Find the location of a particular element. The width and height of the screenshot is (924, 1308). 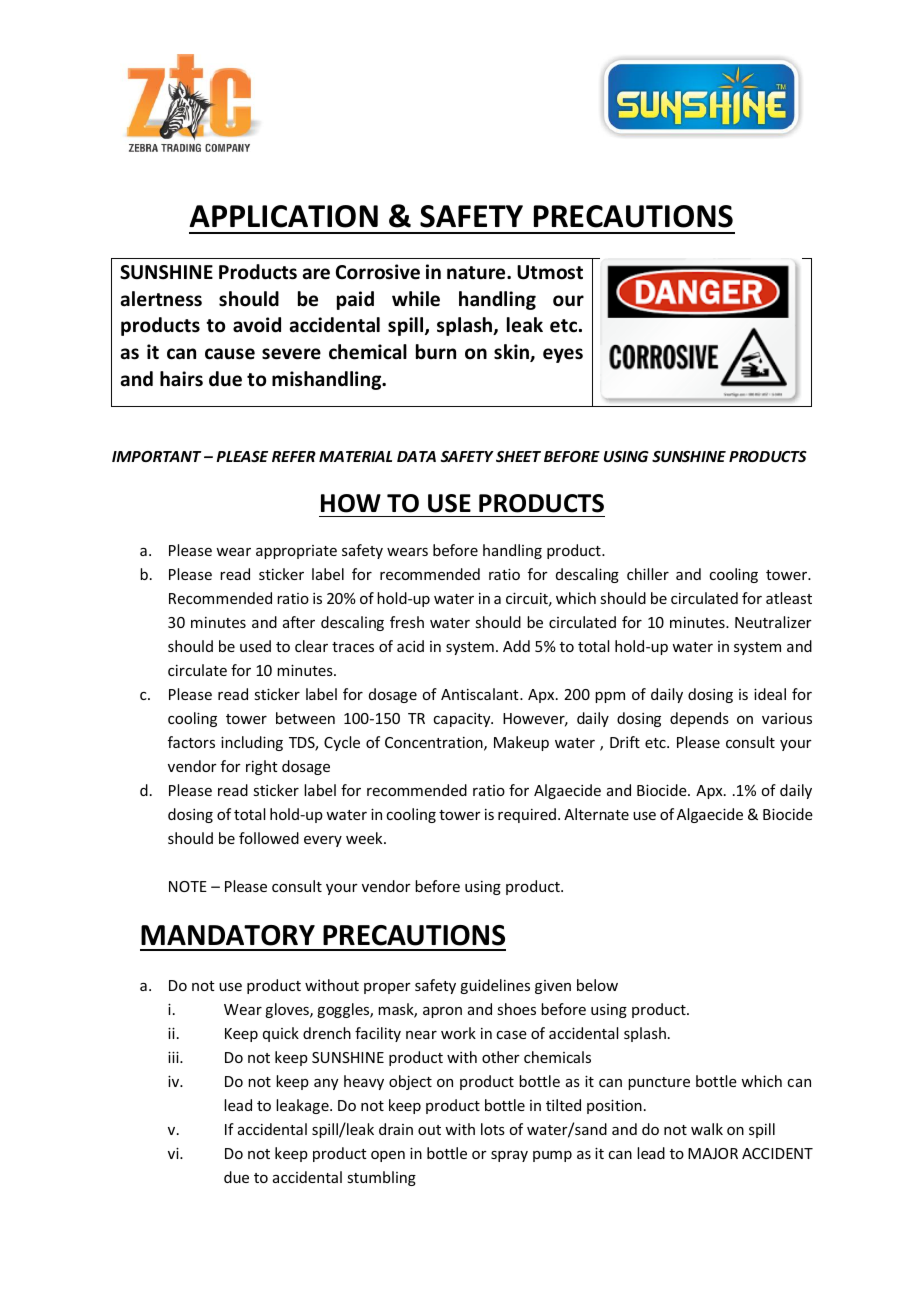

used is located at coordinates (255, 646).
